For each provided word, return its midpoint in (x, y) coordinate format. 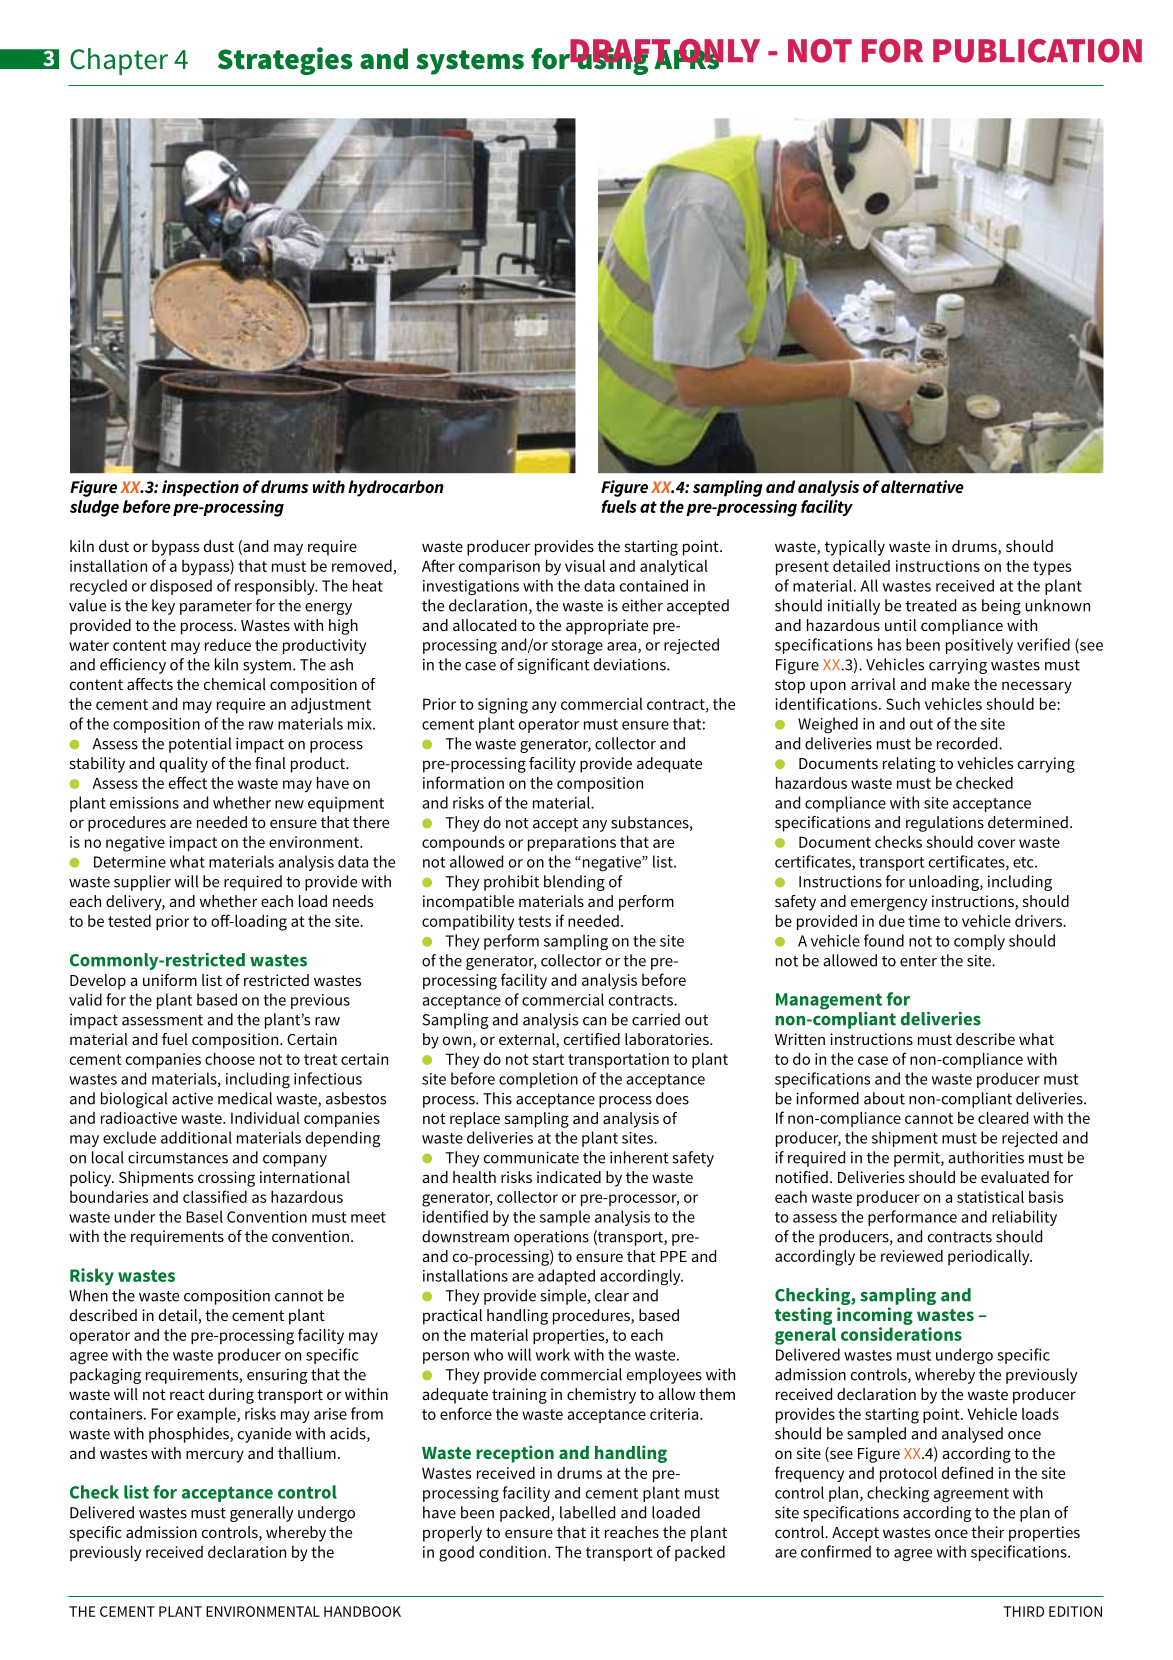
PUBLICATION (1037, 51)
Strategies (285, 61)
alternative (922, 486)
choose (230, 1059)
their (988, 1532)
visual (585, 566)
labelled (587, 1512)
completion (538, 1080)
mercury (215, 1456)
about (884, 1098)
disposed (181, 587)
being (1001, 607)
